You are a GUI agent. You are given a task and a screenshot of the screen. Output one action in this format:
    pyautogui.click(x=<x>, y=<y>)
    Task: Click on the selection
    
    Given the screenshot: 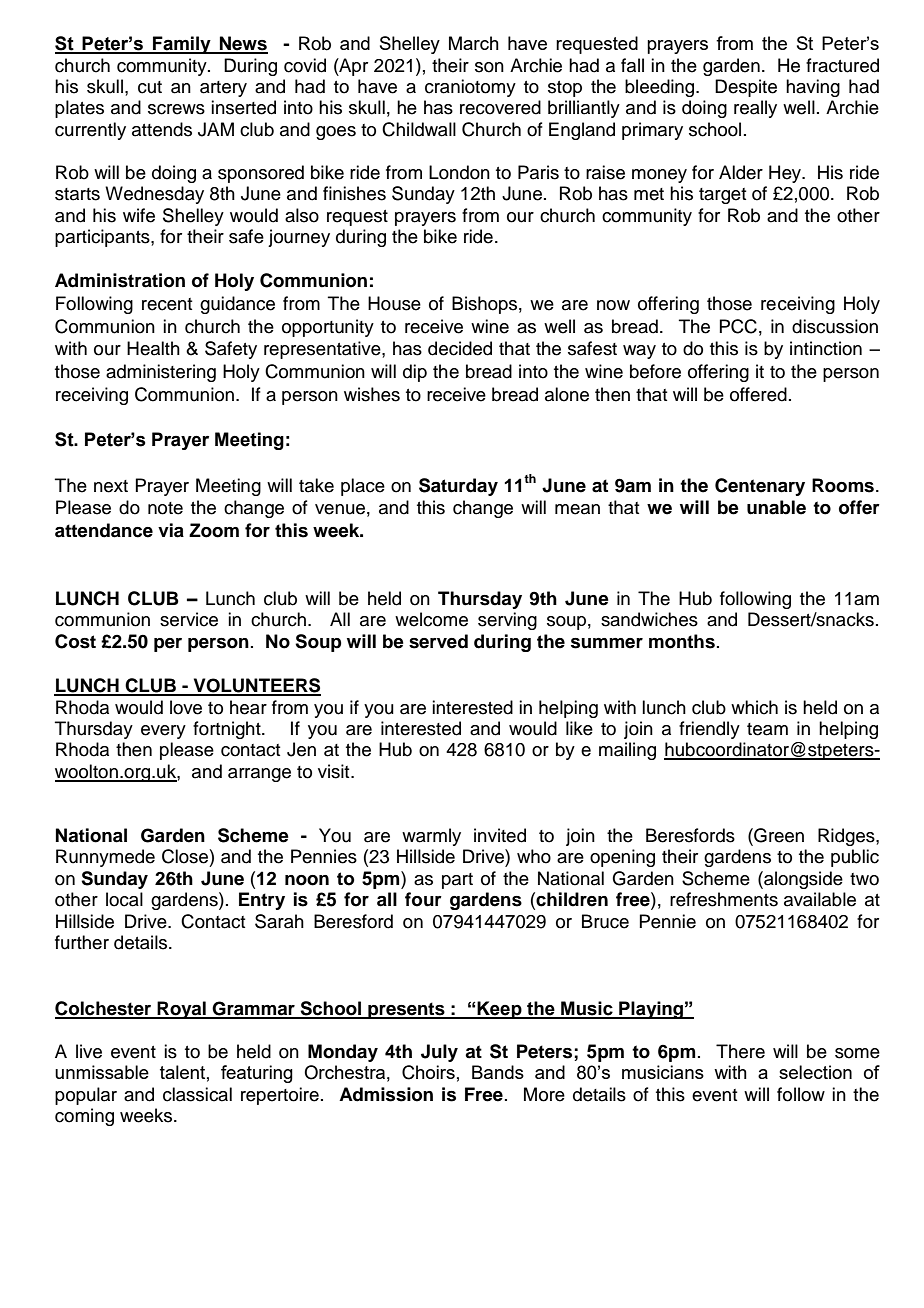 What is the action you would take?
    pyautogui.click(x=815, y=1072)
